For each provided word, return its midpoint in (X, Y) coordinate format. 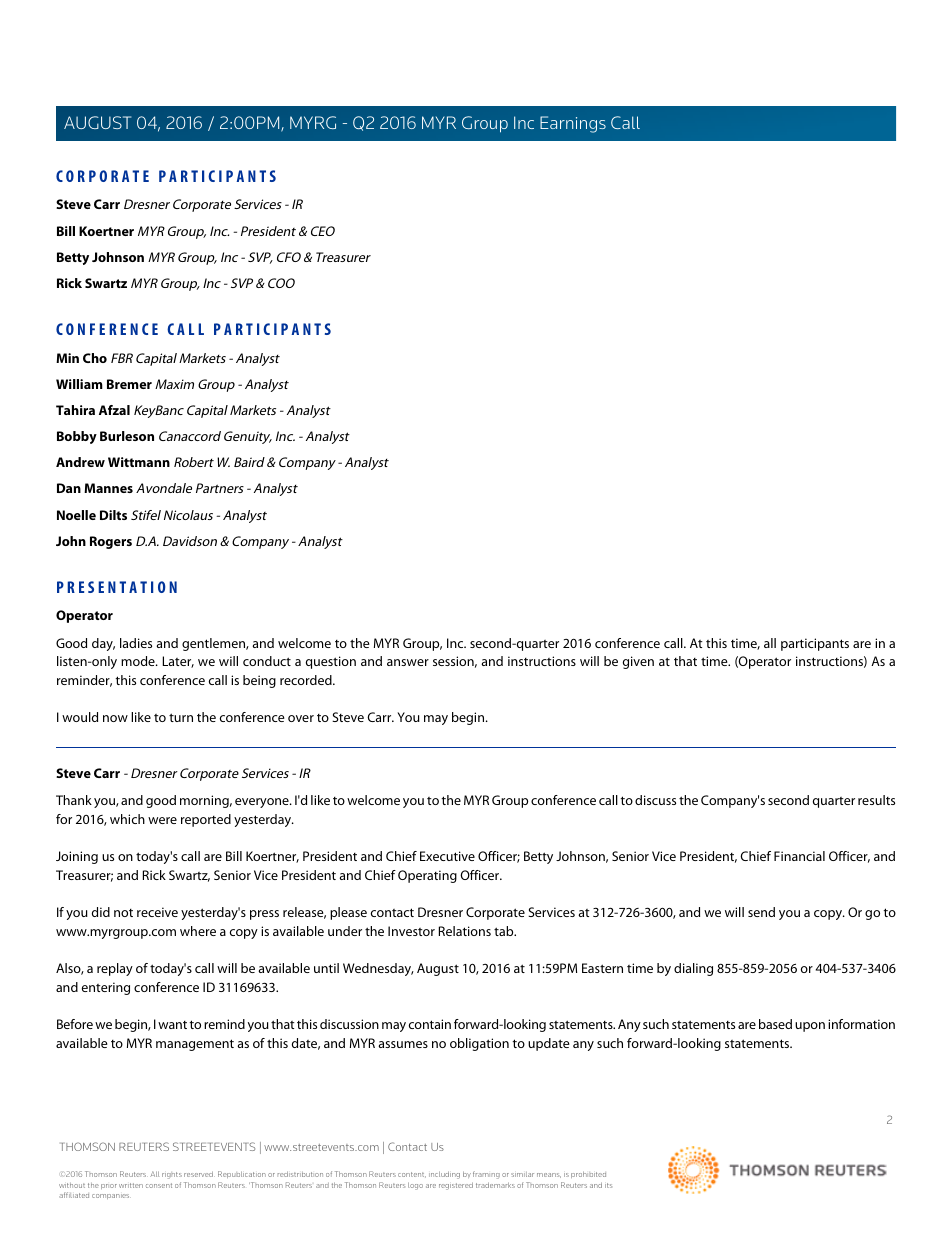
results (876, 800)
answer (408, 662)
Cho (95, 358)
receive (157, 912)
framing (486, 1175)
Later (178, 662)
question (331, 662)
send (761, 912)
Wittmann (139, 462)
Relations (465, 931)
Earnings (573, 124)
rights (172, 1175)
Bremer (129, 384)
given (638, 662)
